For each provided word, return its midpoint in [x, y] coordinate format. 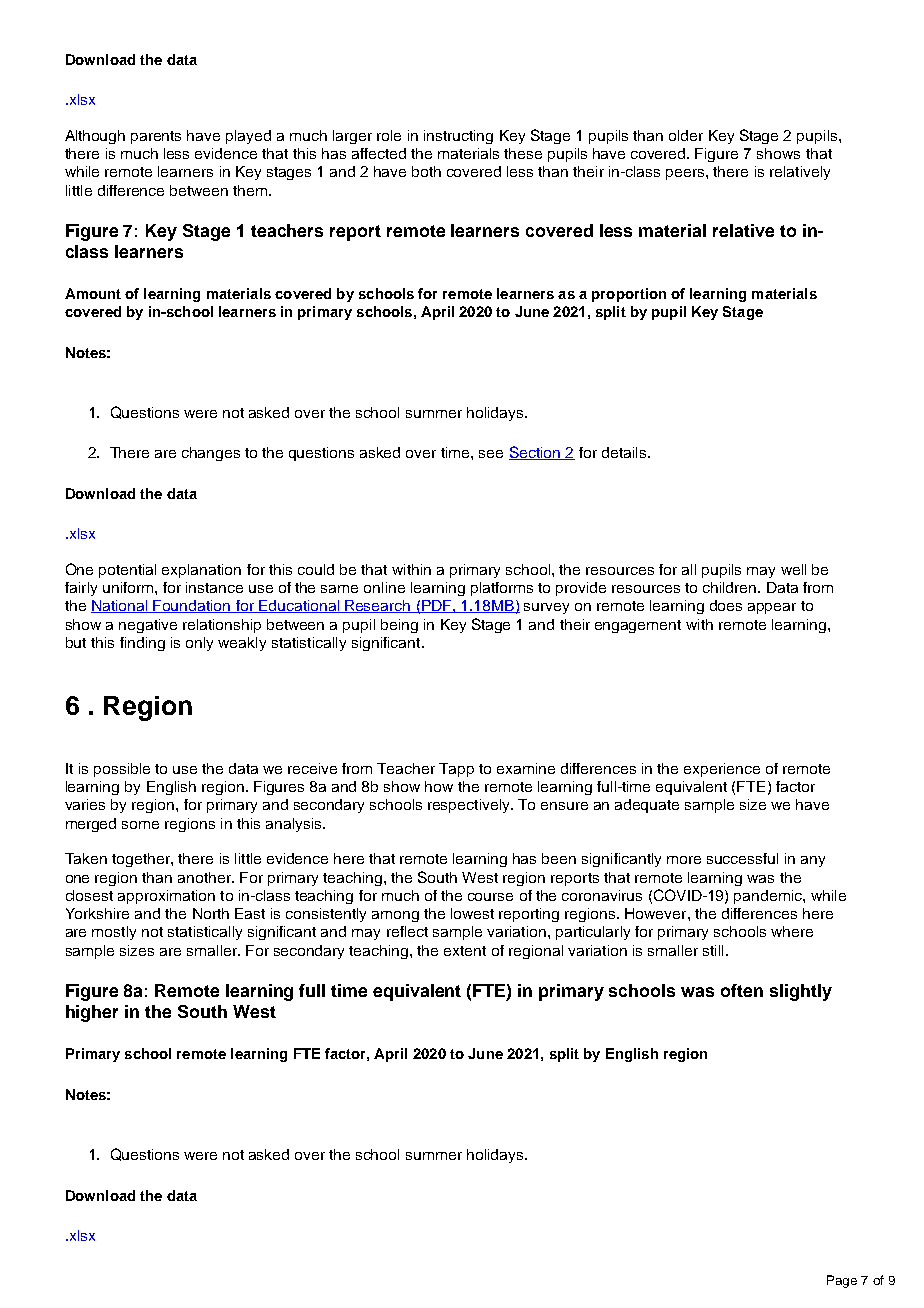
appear [772, 608]
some [140, 825]
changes [211, 454]
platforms [502, 589]
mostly [114, 933]
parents [156, 137]
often [742, 990]
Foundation [192, 606]
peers [686, 174]
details [625, 452]
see [491, 454]
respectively [470, 806]
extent [465, 951]
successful [742, 858]
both [426, 171]
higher [92, 1013]
